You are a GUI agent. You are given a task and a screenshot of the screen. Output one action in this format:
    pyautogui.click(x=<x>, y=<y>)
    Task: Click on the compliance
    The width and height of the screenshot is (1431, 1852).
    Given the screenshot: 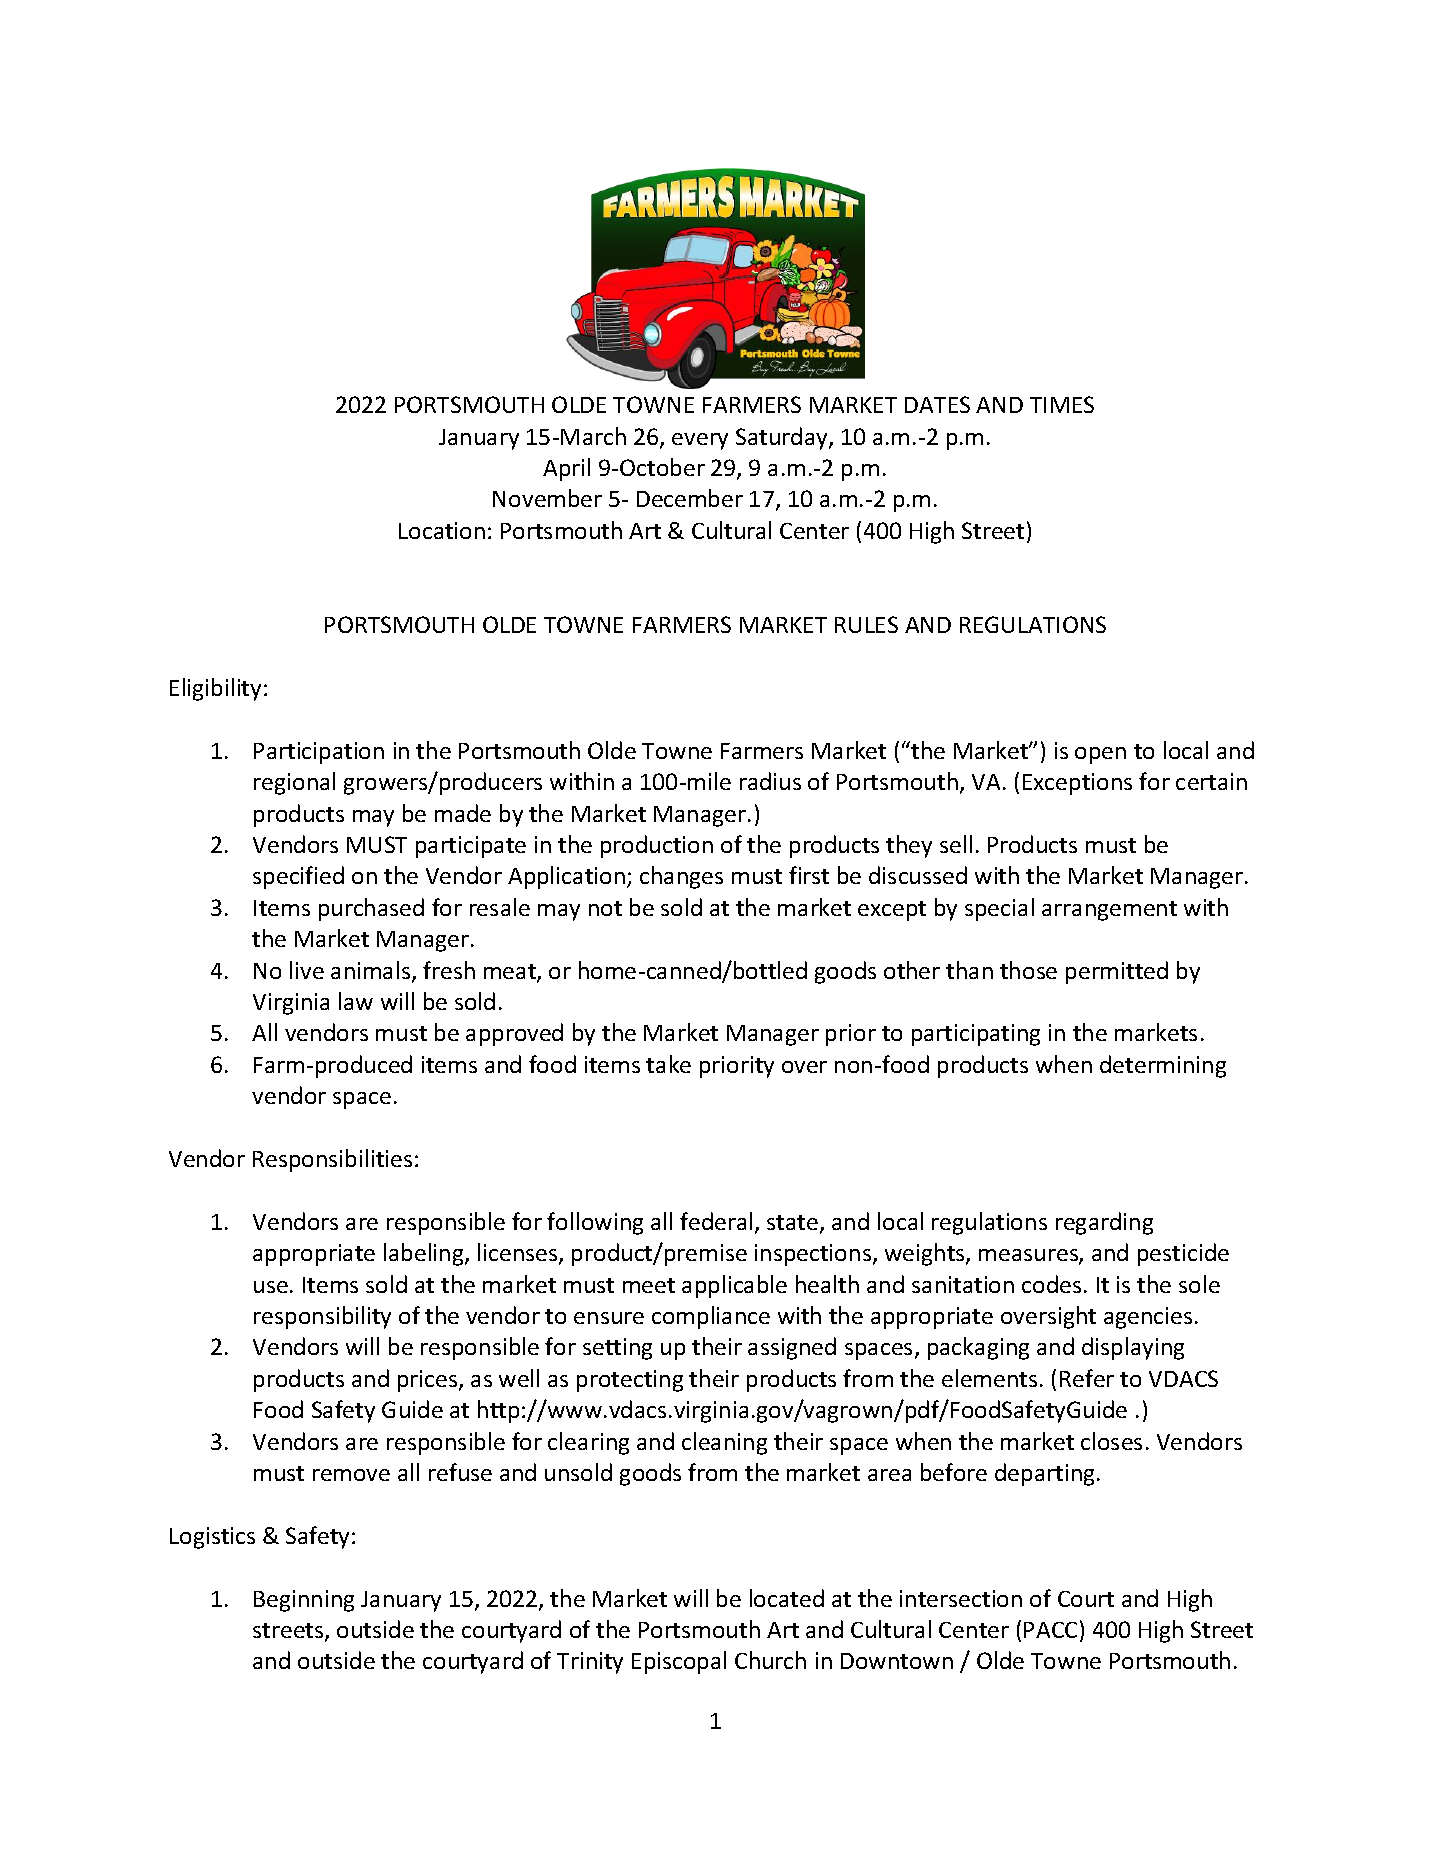 What is the action you would take?
    pyautogui.click(x=711, y=1317)
